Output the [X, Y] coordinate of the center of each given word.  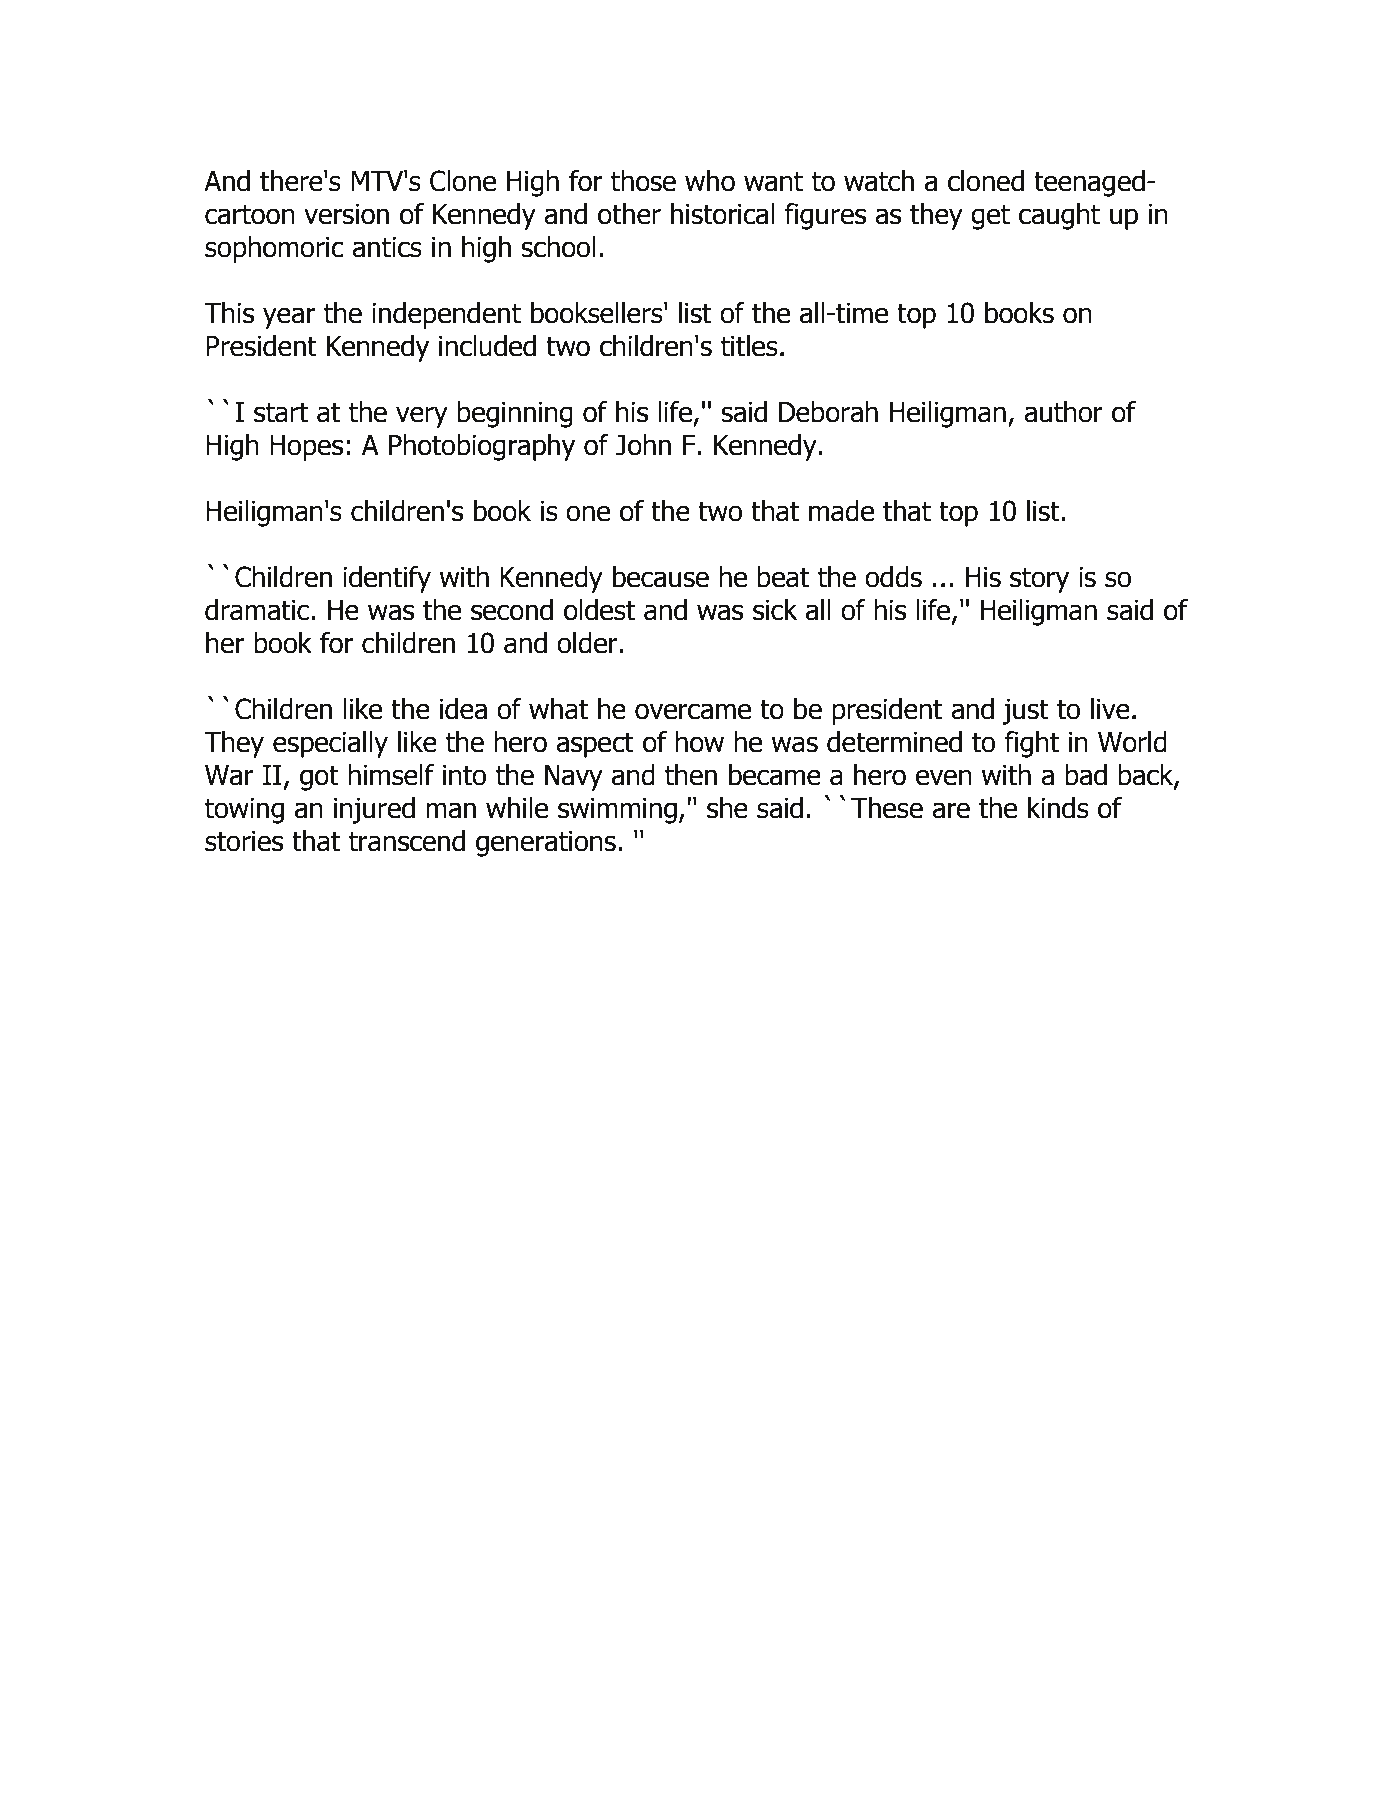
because [661, 577]
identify [387, 579]
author [1063, 412]
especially [330, 744]
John [643, 445]
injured [374, 810]
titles [749, 346]
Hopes [306, 448]
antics [387, 247]
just [1025, 712]
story [1039, 580]
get [990, 217]
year [289, 318]
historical [723, 214]
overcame [693, 711]
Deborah [828, 412]
